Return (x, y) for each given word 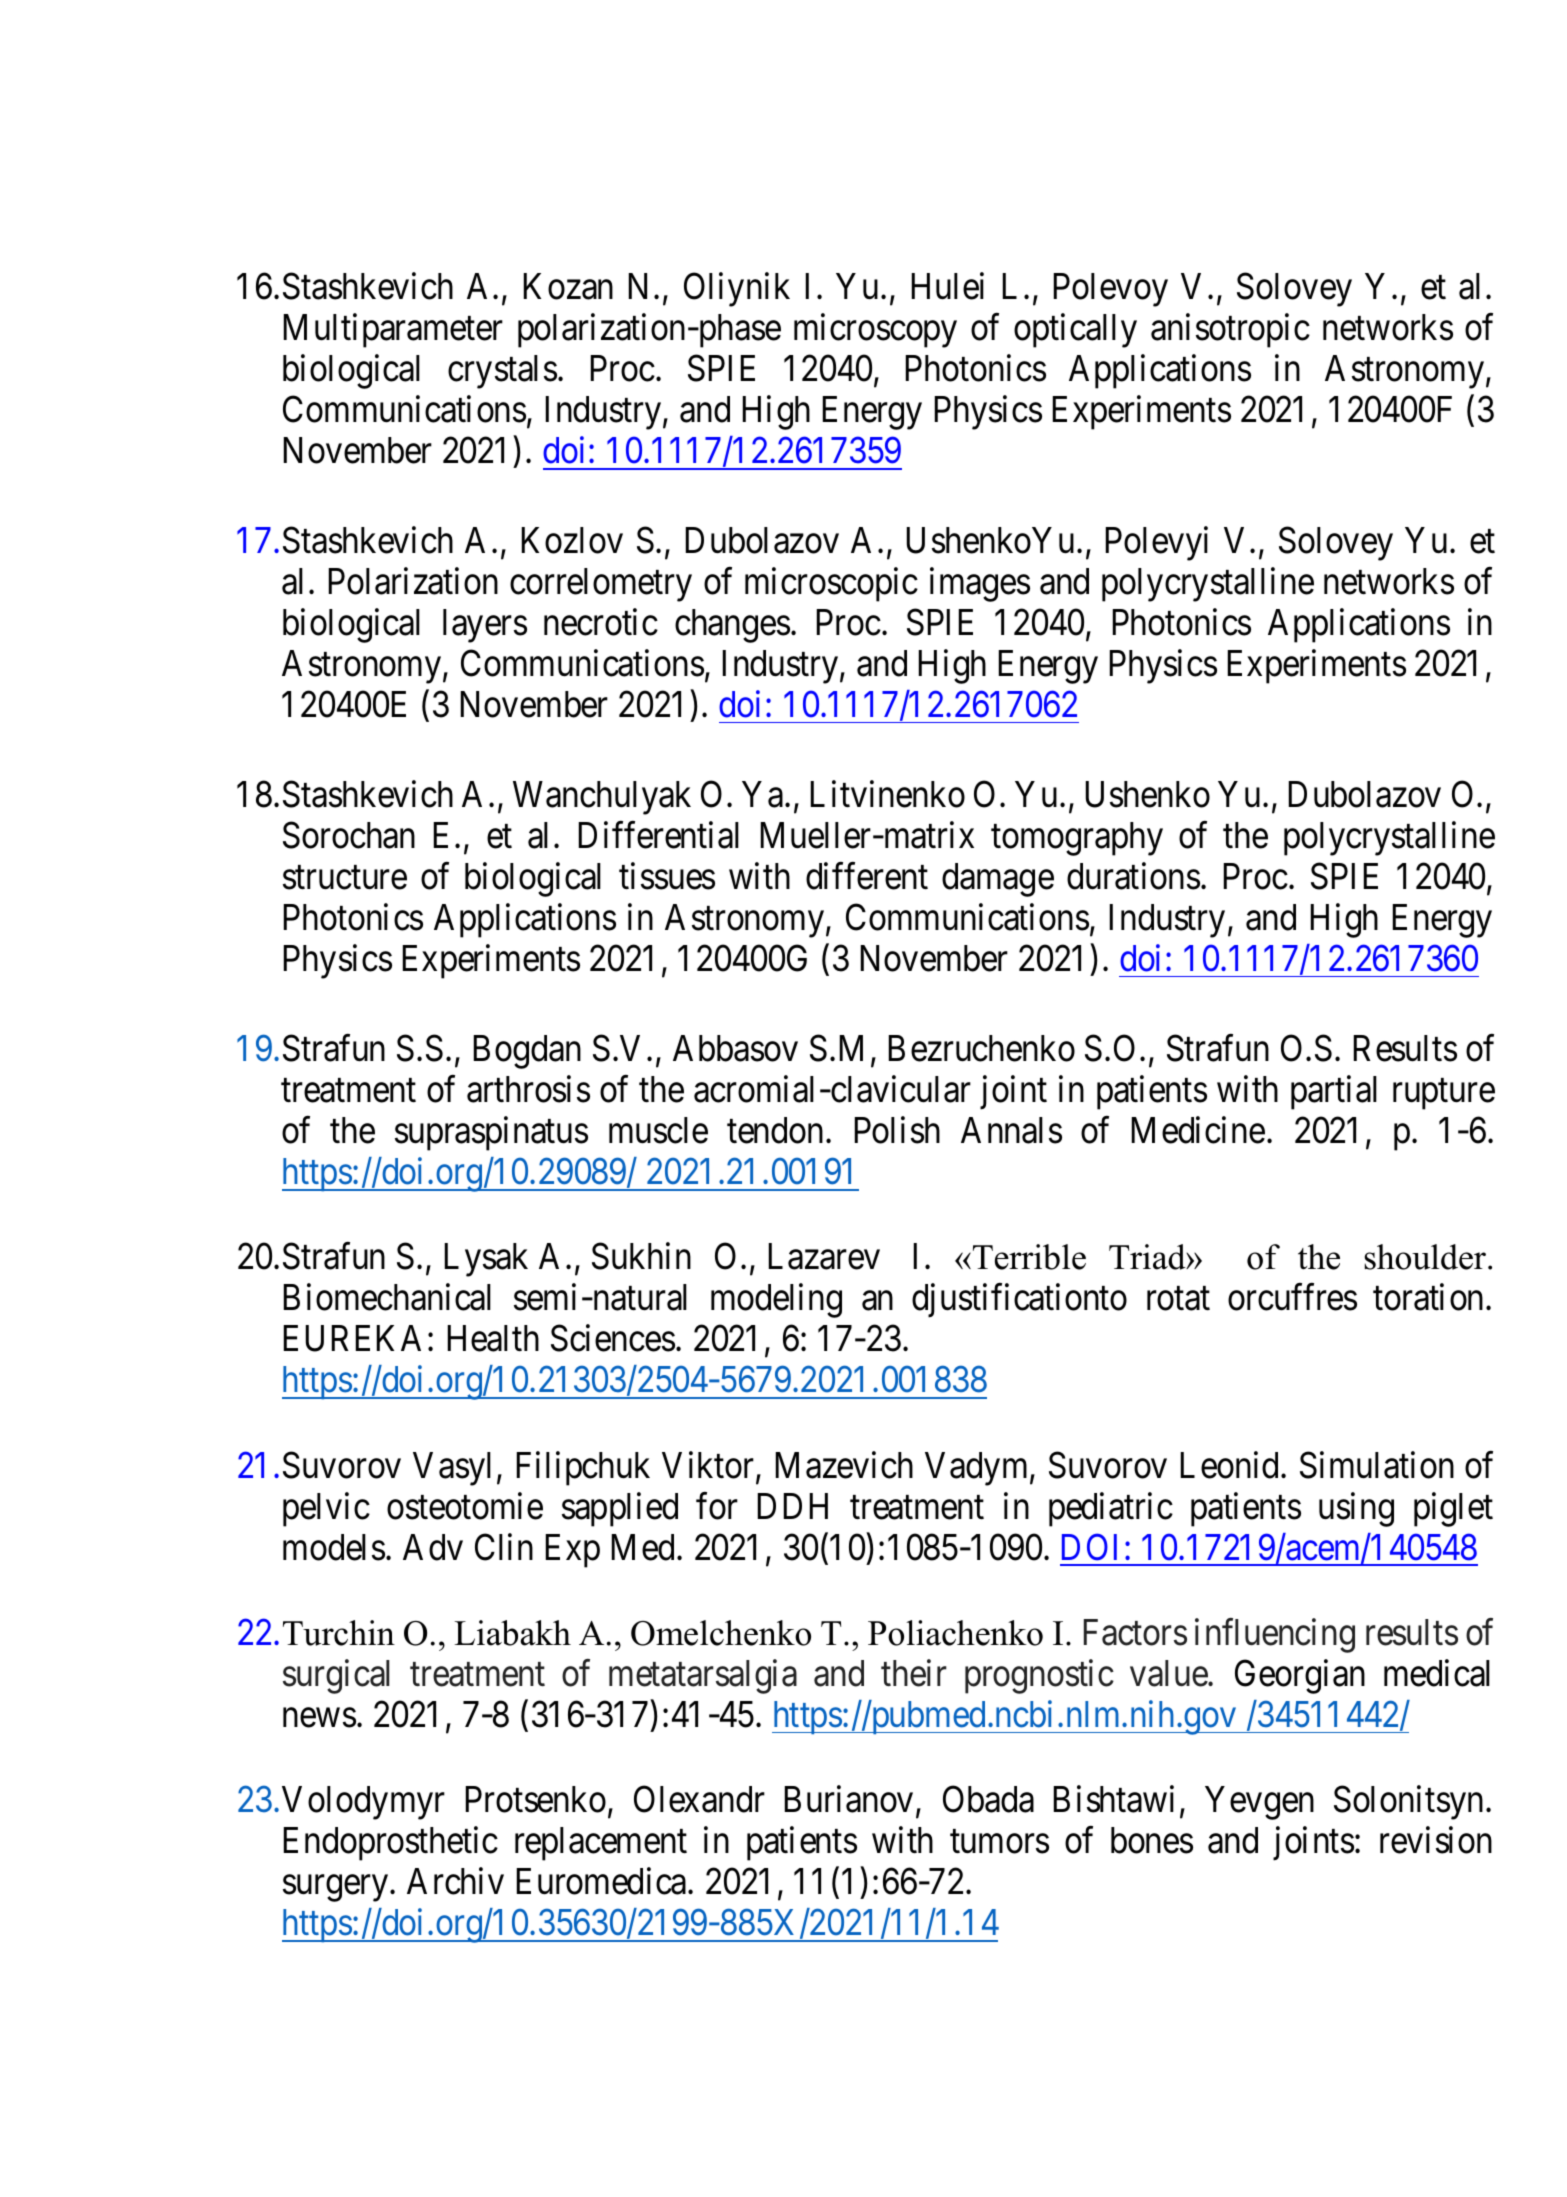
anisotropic (1230, 331)
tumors (999, 1842)
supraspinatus (491, 1134)
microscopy (875, 331)
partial (1334, 1093)
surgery (337, 1889)
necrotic (601, 622)
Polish (897, 1130)
